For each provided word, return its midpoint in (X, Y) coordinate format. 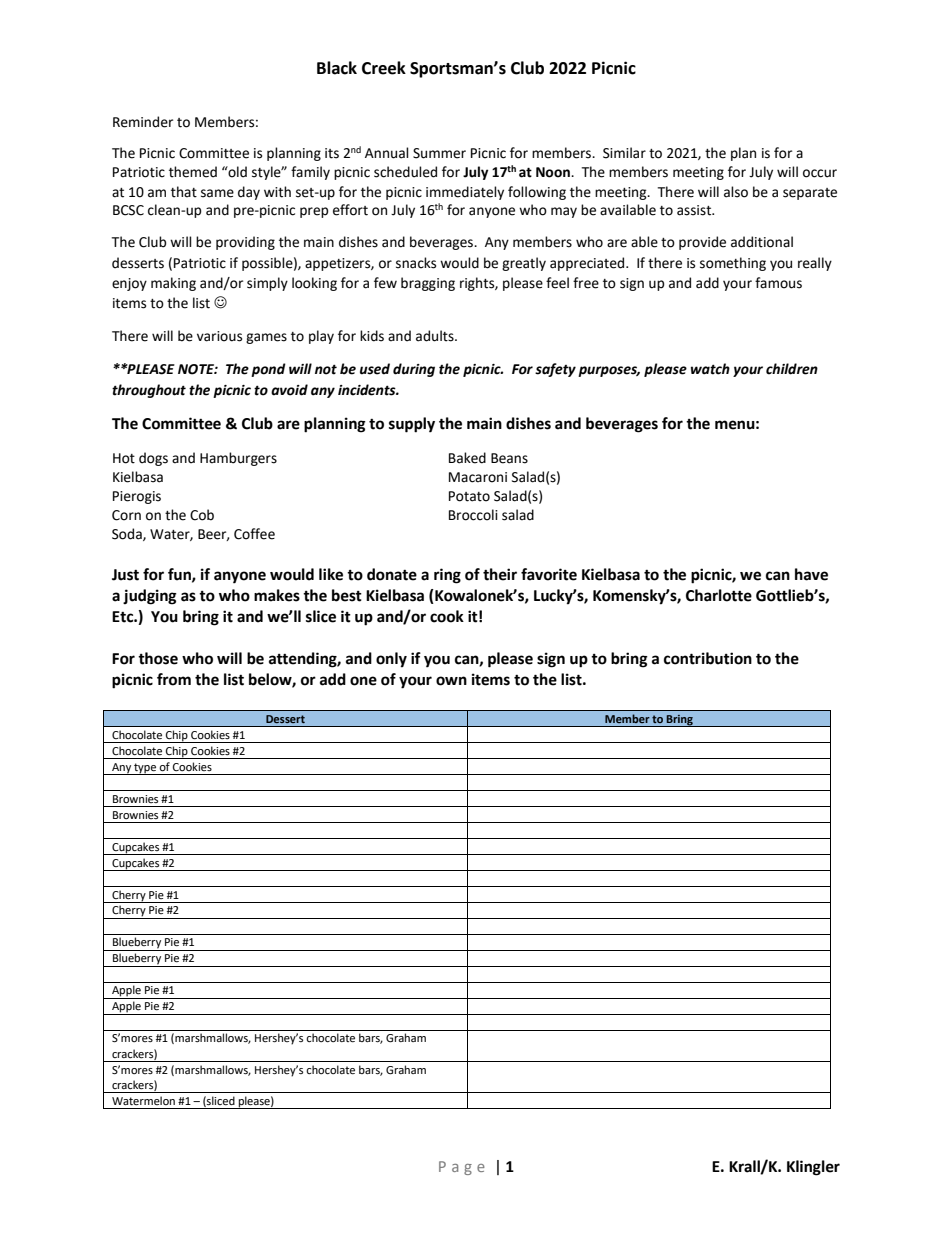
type (145, 769)
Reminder (143, 122)
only (391, 660)
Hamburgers (238, 459)
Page (462, 1168)
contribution (708, 658)
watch (710, 369)
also (736, 192)
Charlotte (719, 595)
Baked (467, 458)
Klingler (813, 1168)
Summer (439, 153)
